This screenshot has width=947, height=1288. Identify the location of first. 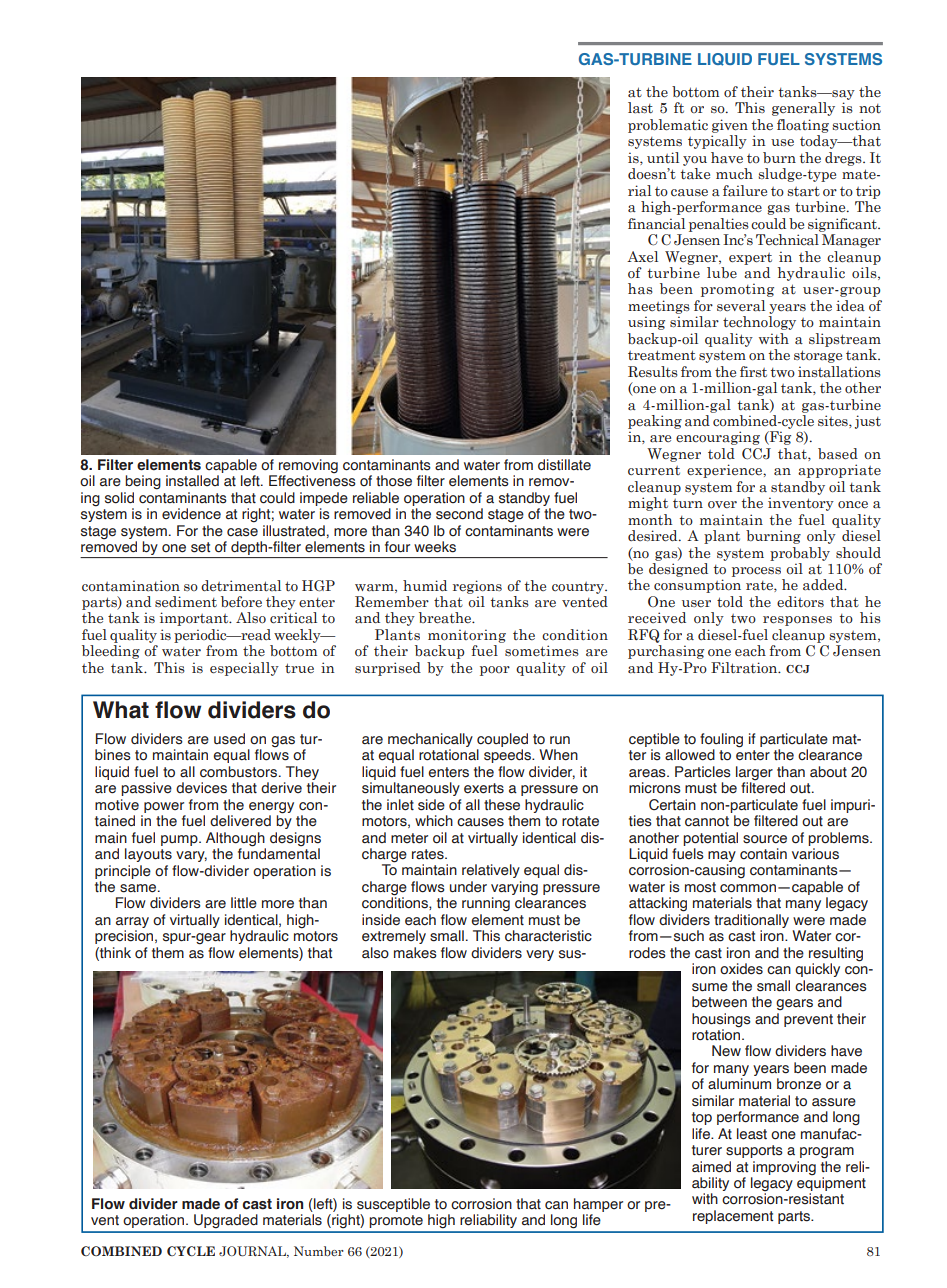
(753, 371).
